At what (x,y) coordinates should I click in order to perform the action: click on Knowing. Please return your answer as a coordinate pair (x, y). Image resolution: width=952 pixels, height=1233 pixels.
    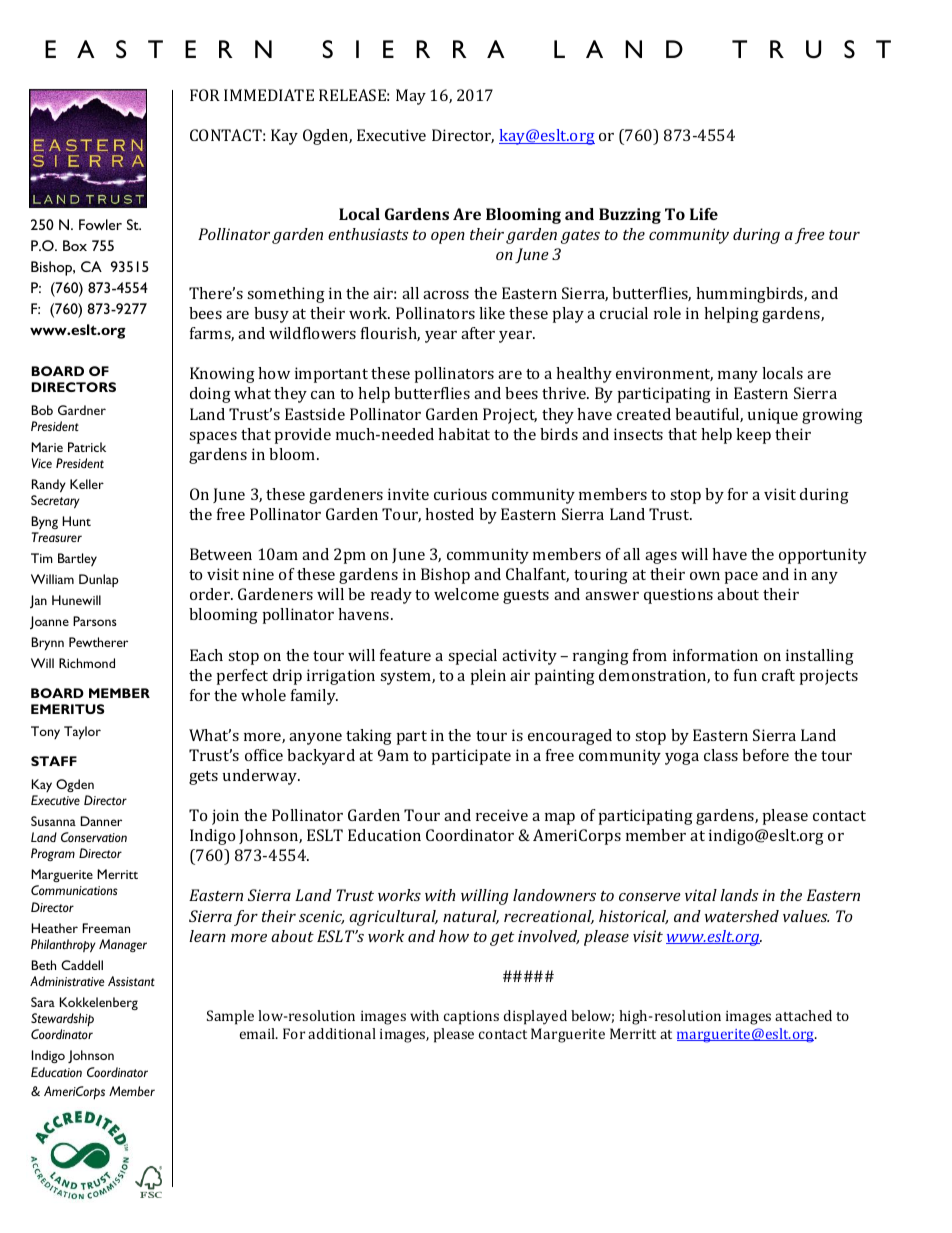
    Looking at the image, I should click on (222, 375).
